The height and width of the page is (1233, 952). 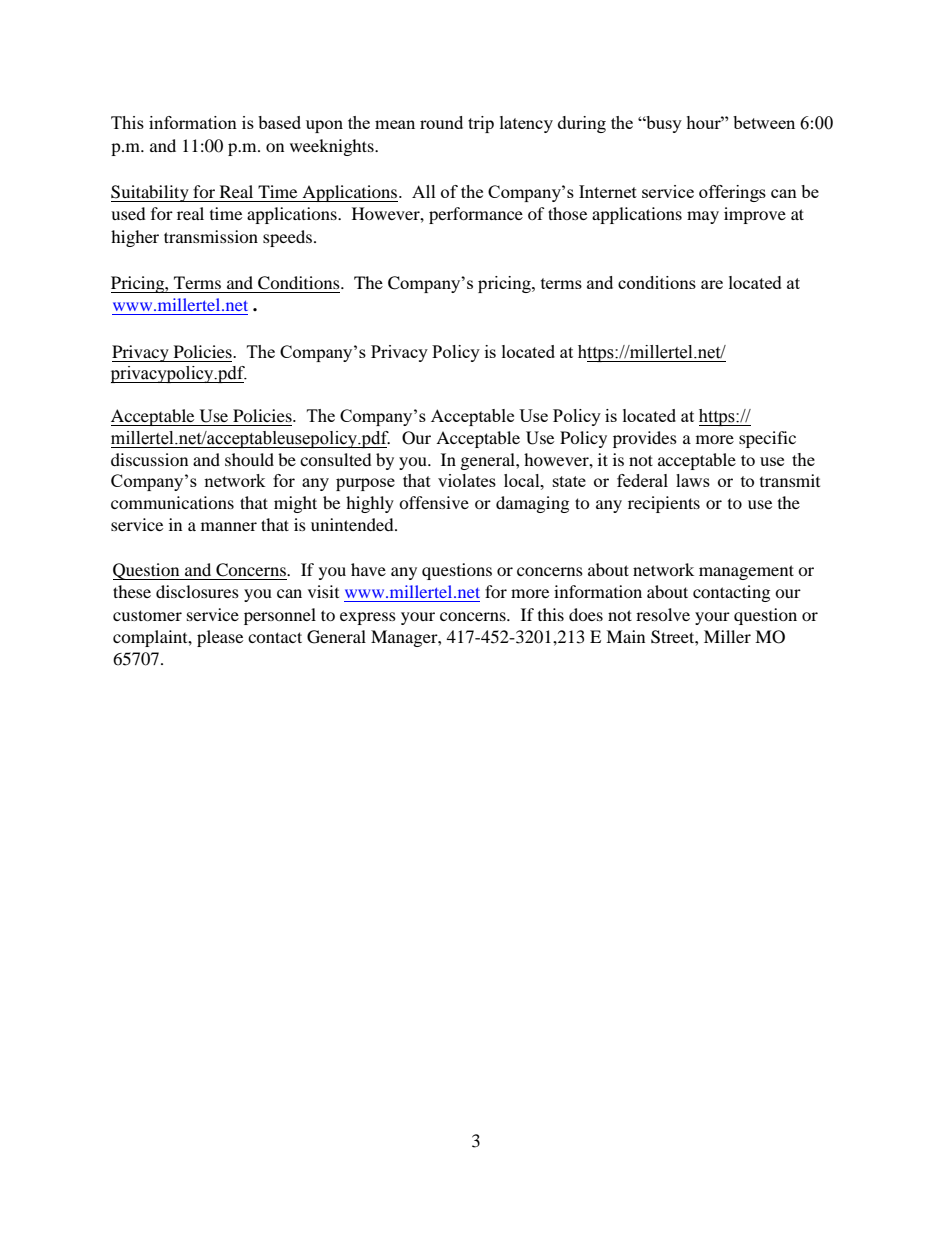 I want to click on performance, so click(x=476, y=215).
